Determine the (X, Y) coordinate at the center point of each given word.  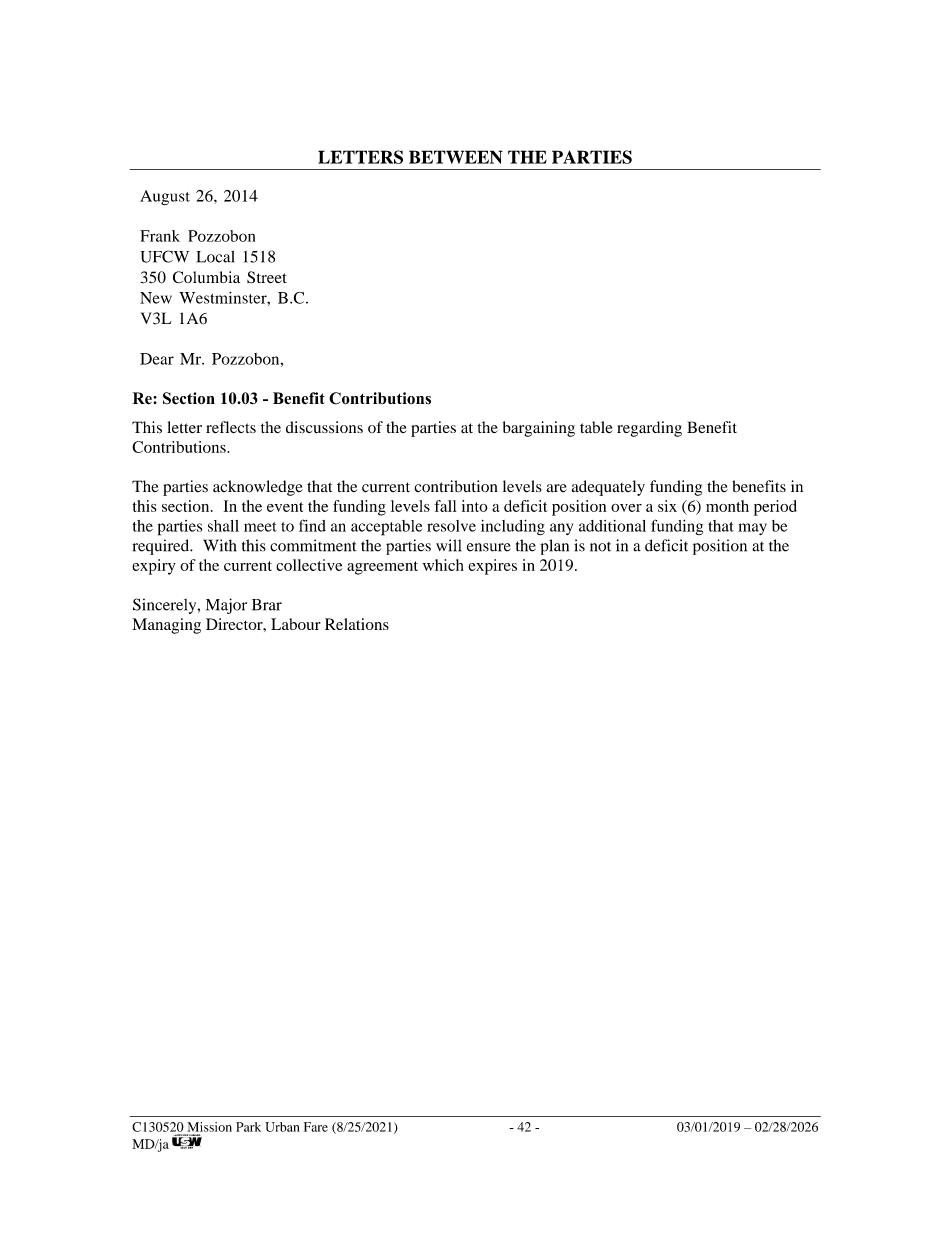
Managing (166, 626)
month (727, 506)
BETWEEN (456, 157)
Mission (210, 1127)
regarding (649, 429)
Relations (357, 624)
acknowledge (258, 488)
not (600, 547)
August (165, 198)
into (475, 506)
